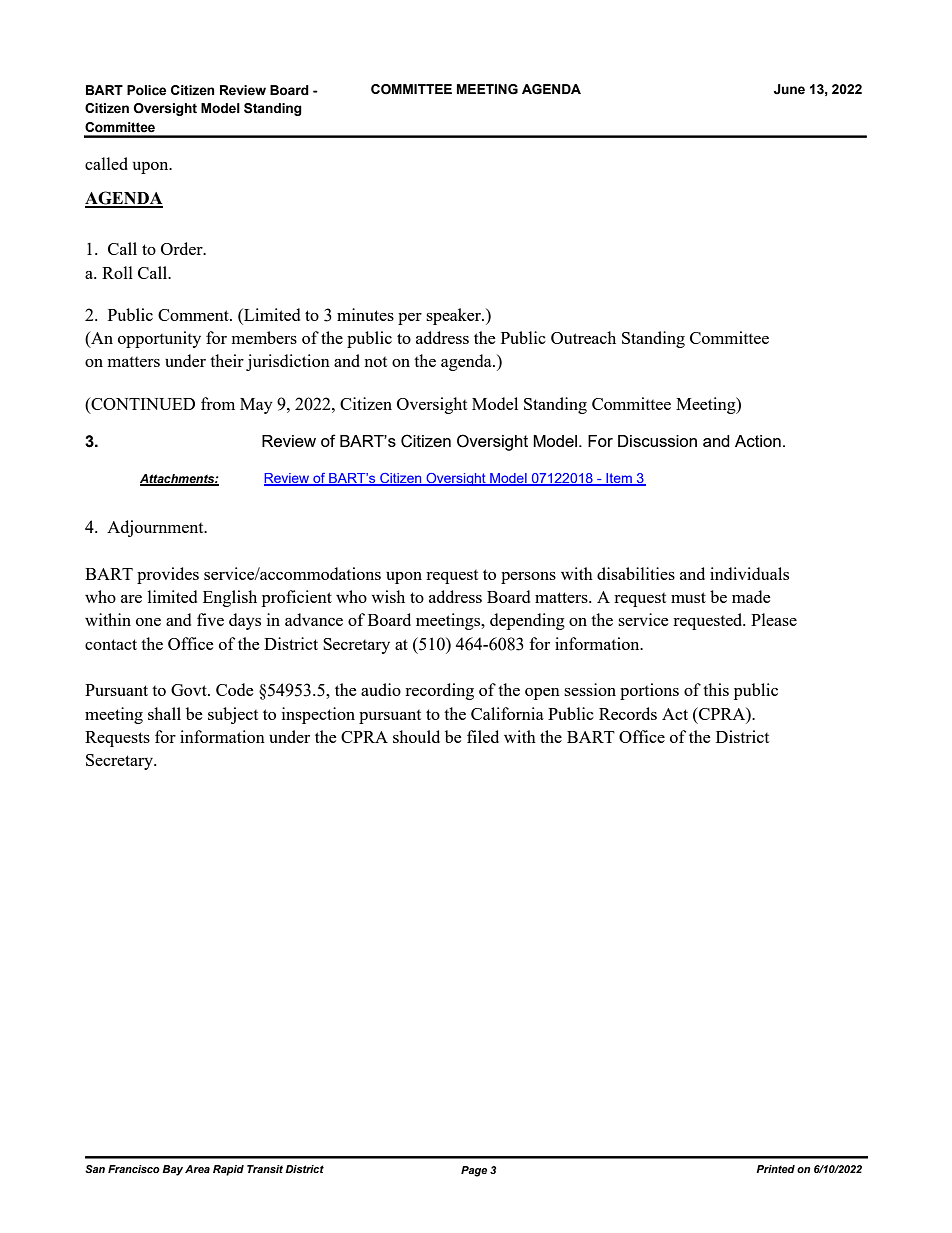  I want to click on Page, so click(474, 1171).
